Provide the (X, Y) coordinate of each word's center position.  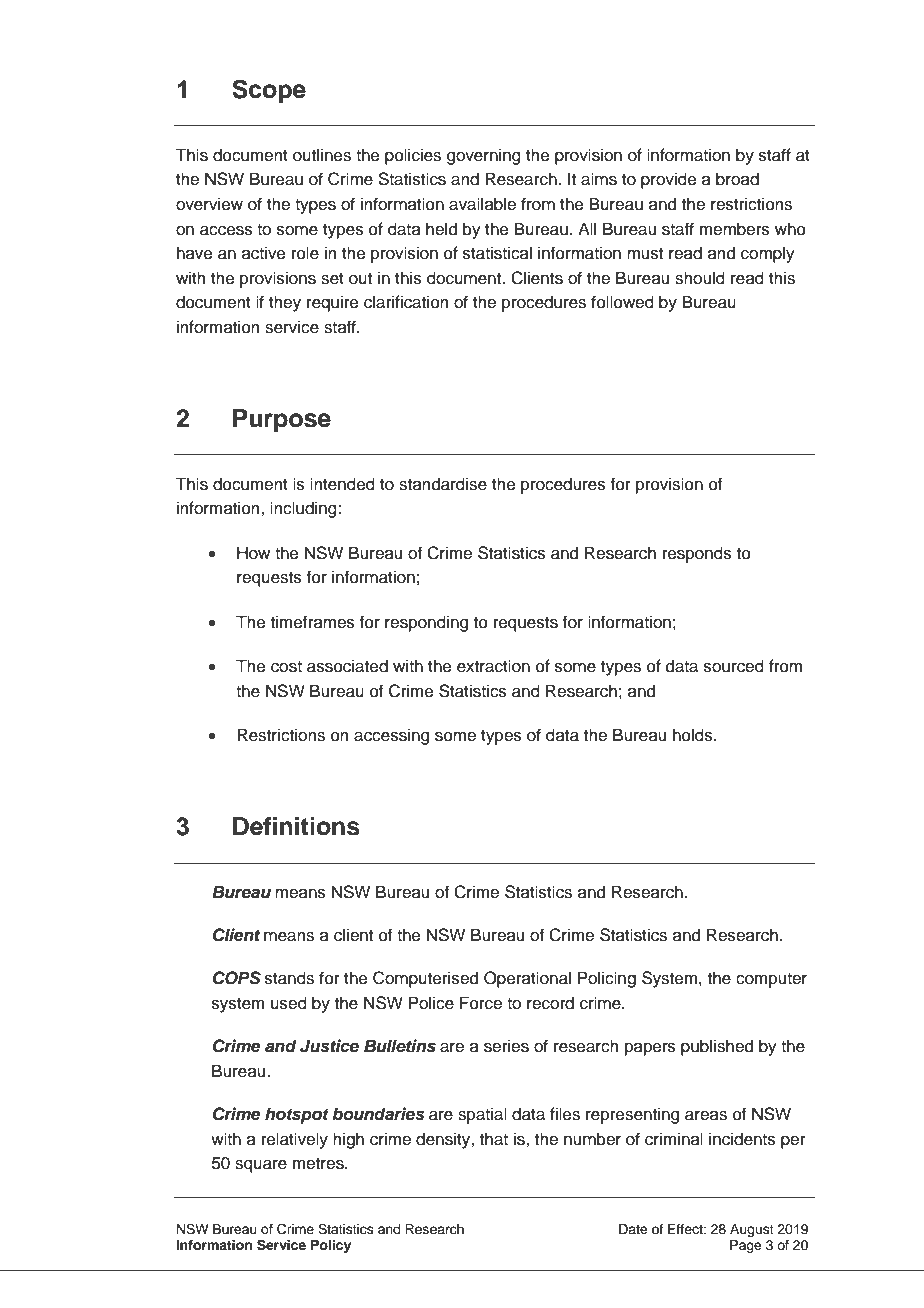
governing (484, 156)
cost (286, 667)
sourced (734, 666)
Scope (269, 91)
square (261, 1166)
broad (737, 179)
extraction (493, 666)
